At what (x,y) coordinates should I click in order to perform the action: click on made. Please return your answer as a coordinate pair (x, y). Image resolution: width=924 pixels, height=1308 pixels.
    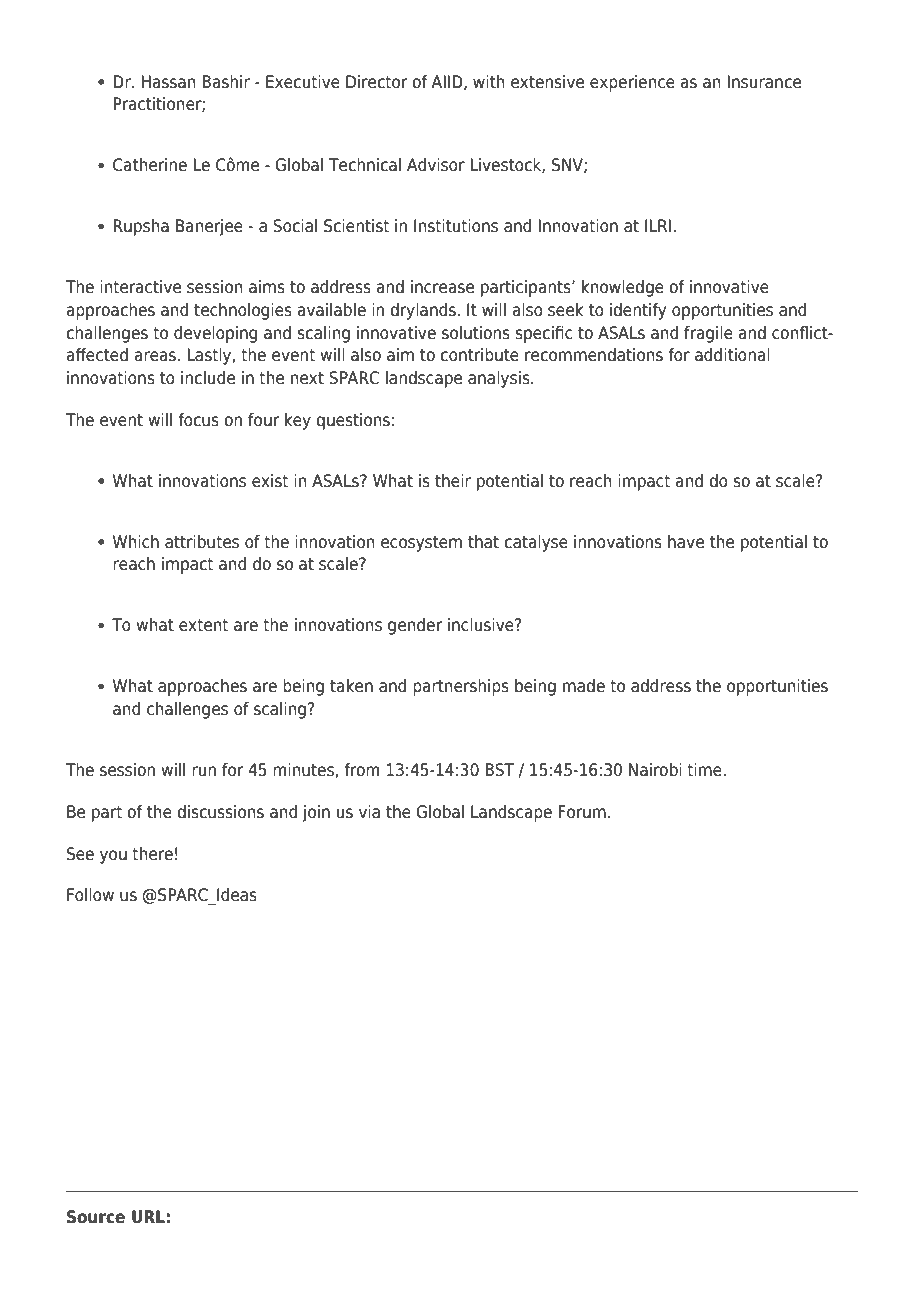
    Looking at the image, I should click on (584, 686).
